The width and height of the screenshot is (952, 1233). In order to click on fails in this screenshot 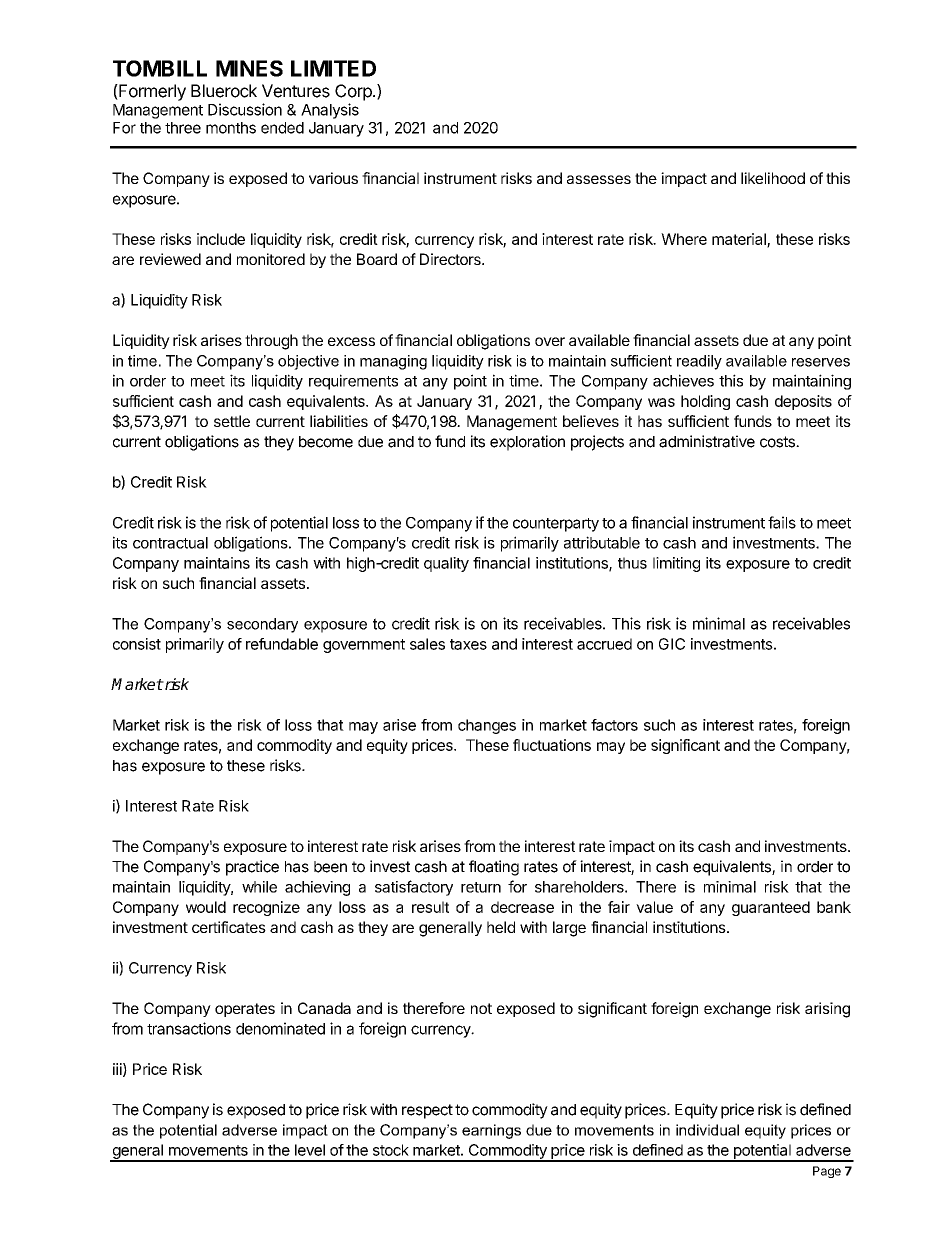, I will do `click(782, 522)`.
